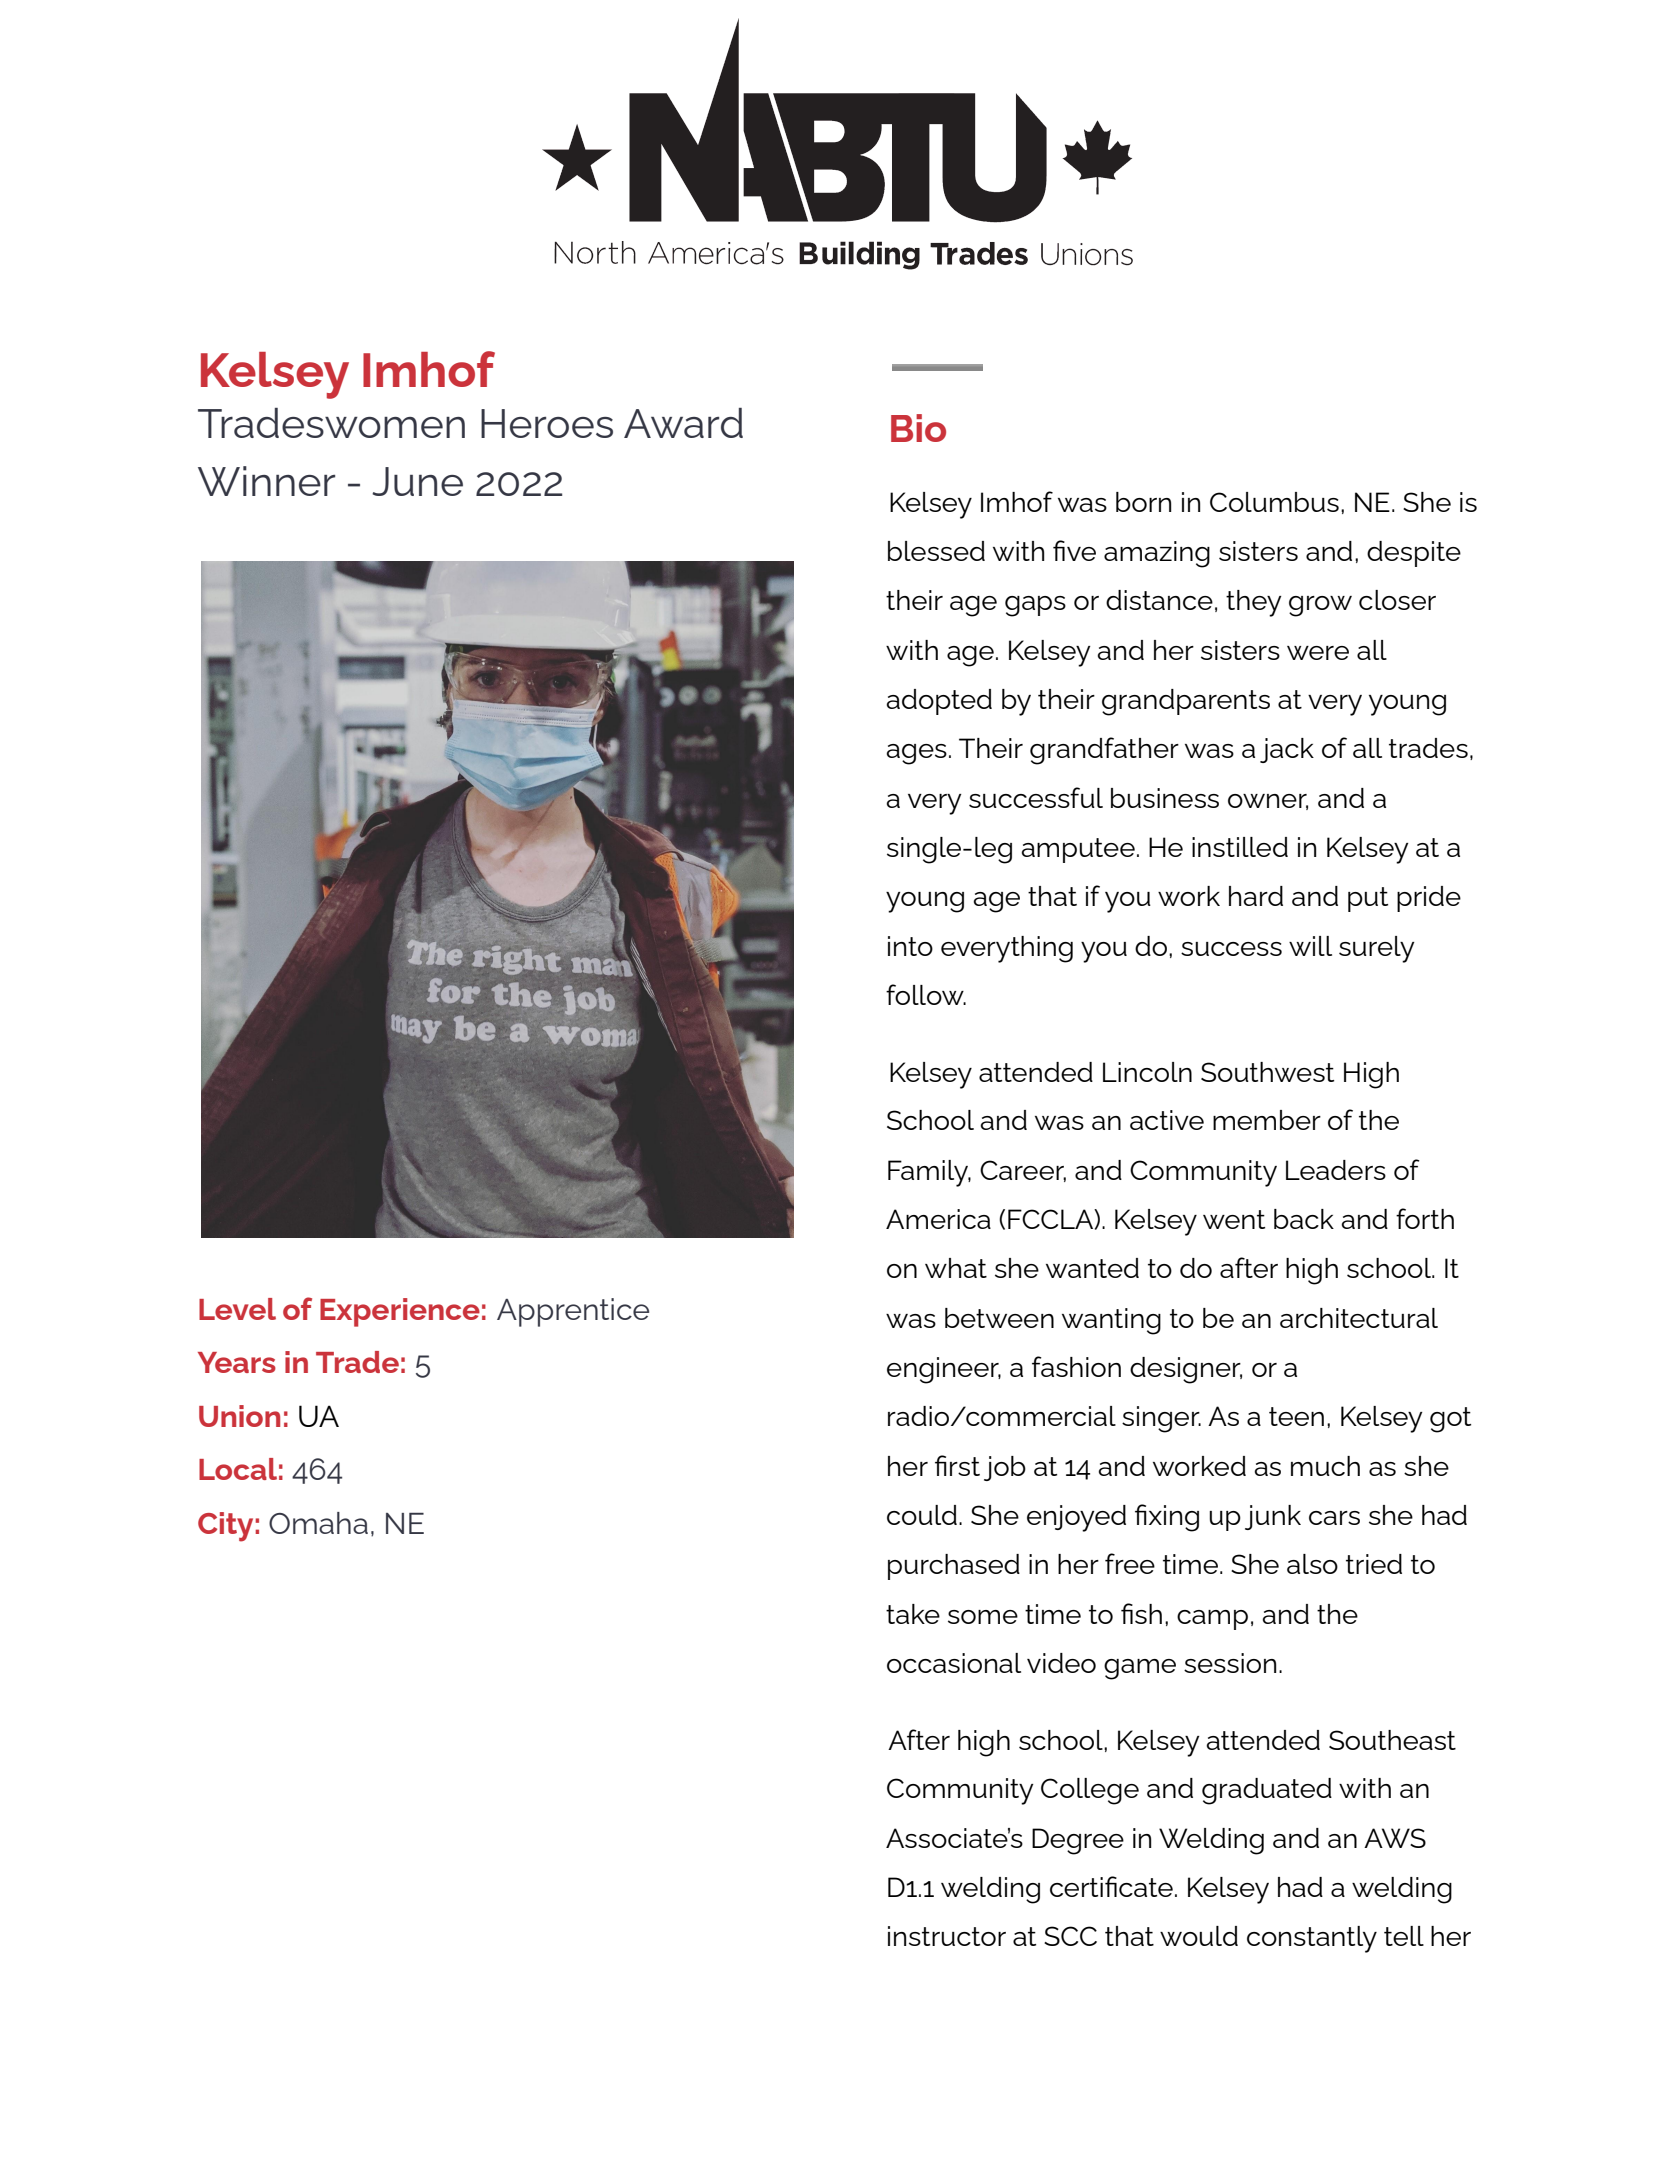 This screenshot has width=1678, height=2171. What do you see at coordinates (910, 946) in the screenshot?
I see `into` at bounding box center [910, 946].
